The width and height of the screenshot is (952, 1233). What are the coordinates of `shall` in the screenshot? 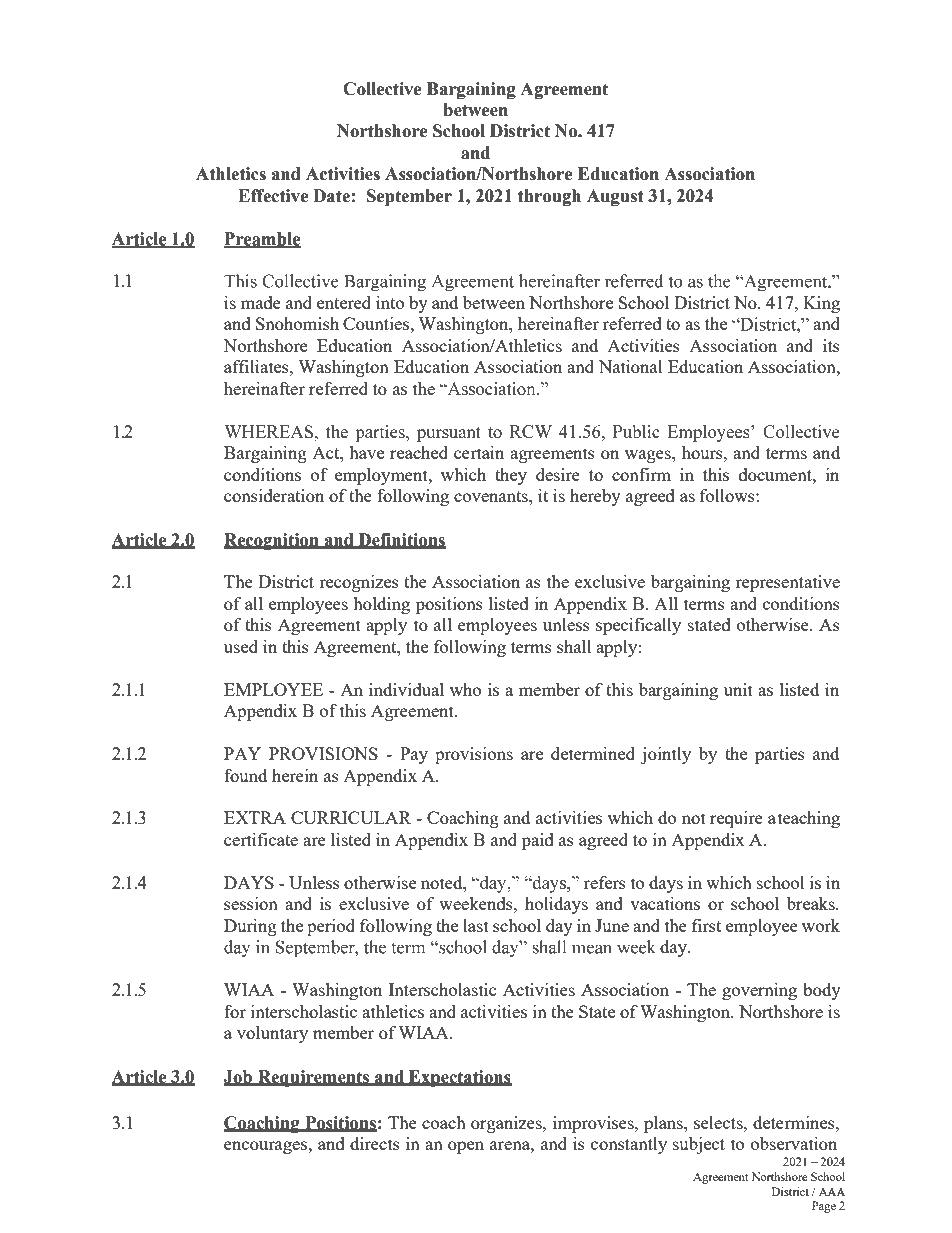 It's located at (574, 646).
